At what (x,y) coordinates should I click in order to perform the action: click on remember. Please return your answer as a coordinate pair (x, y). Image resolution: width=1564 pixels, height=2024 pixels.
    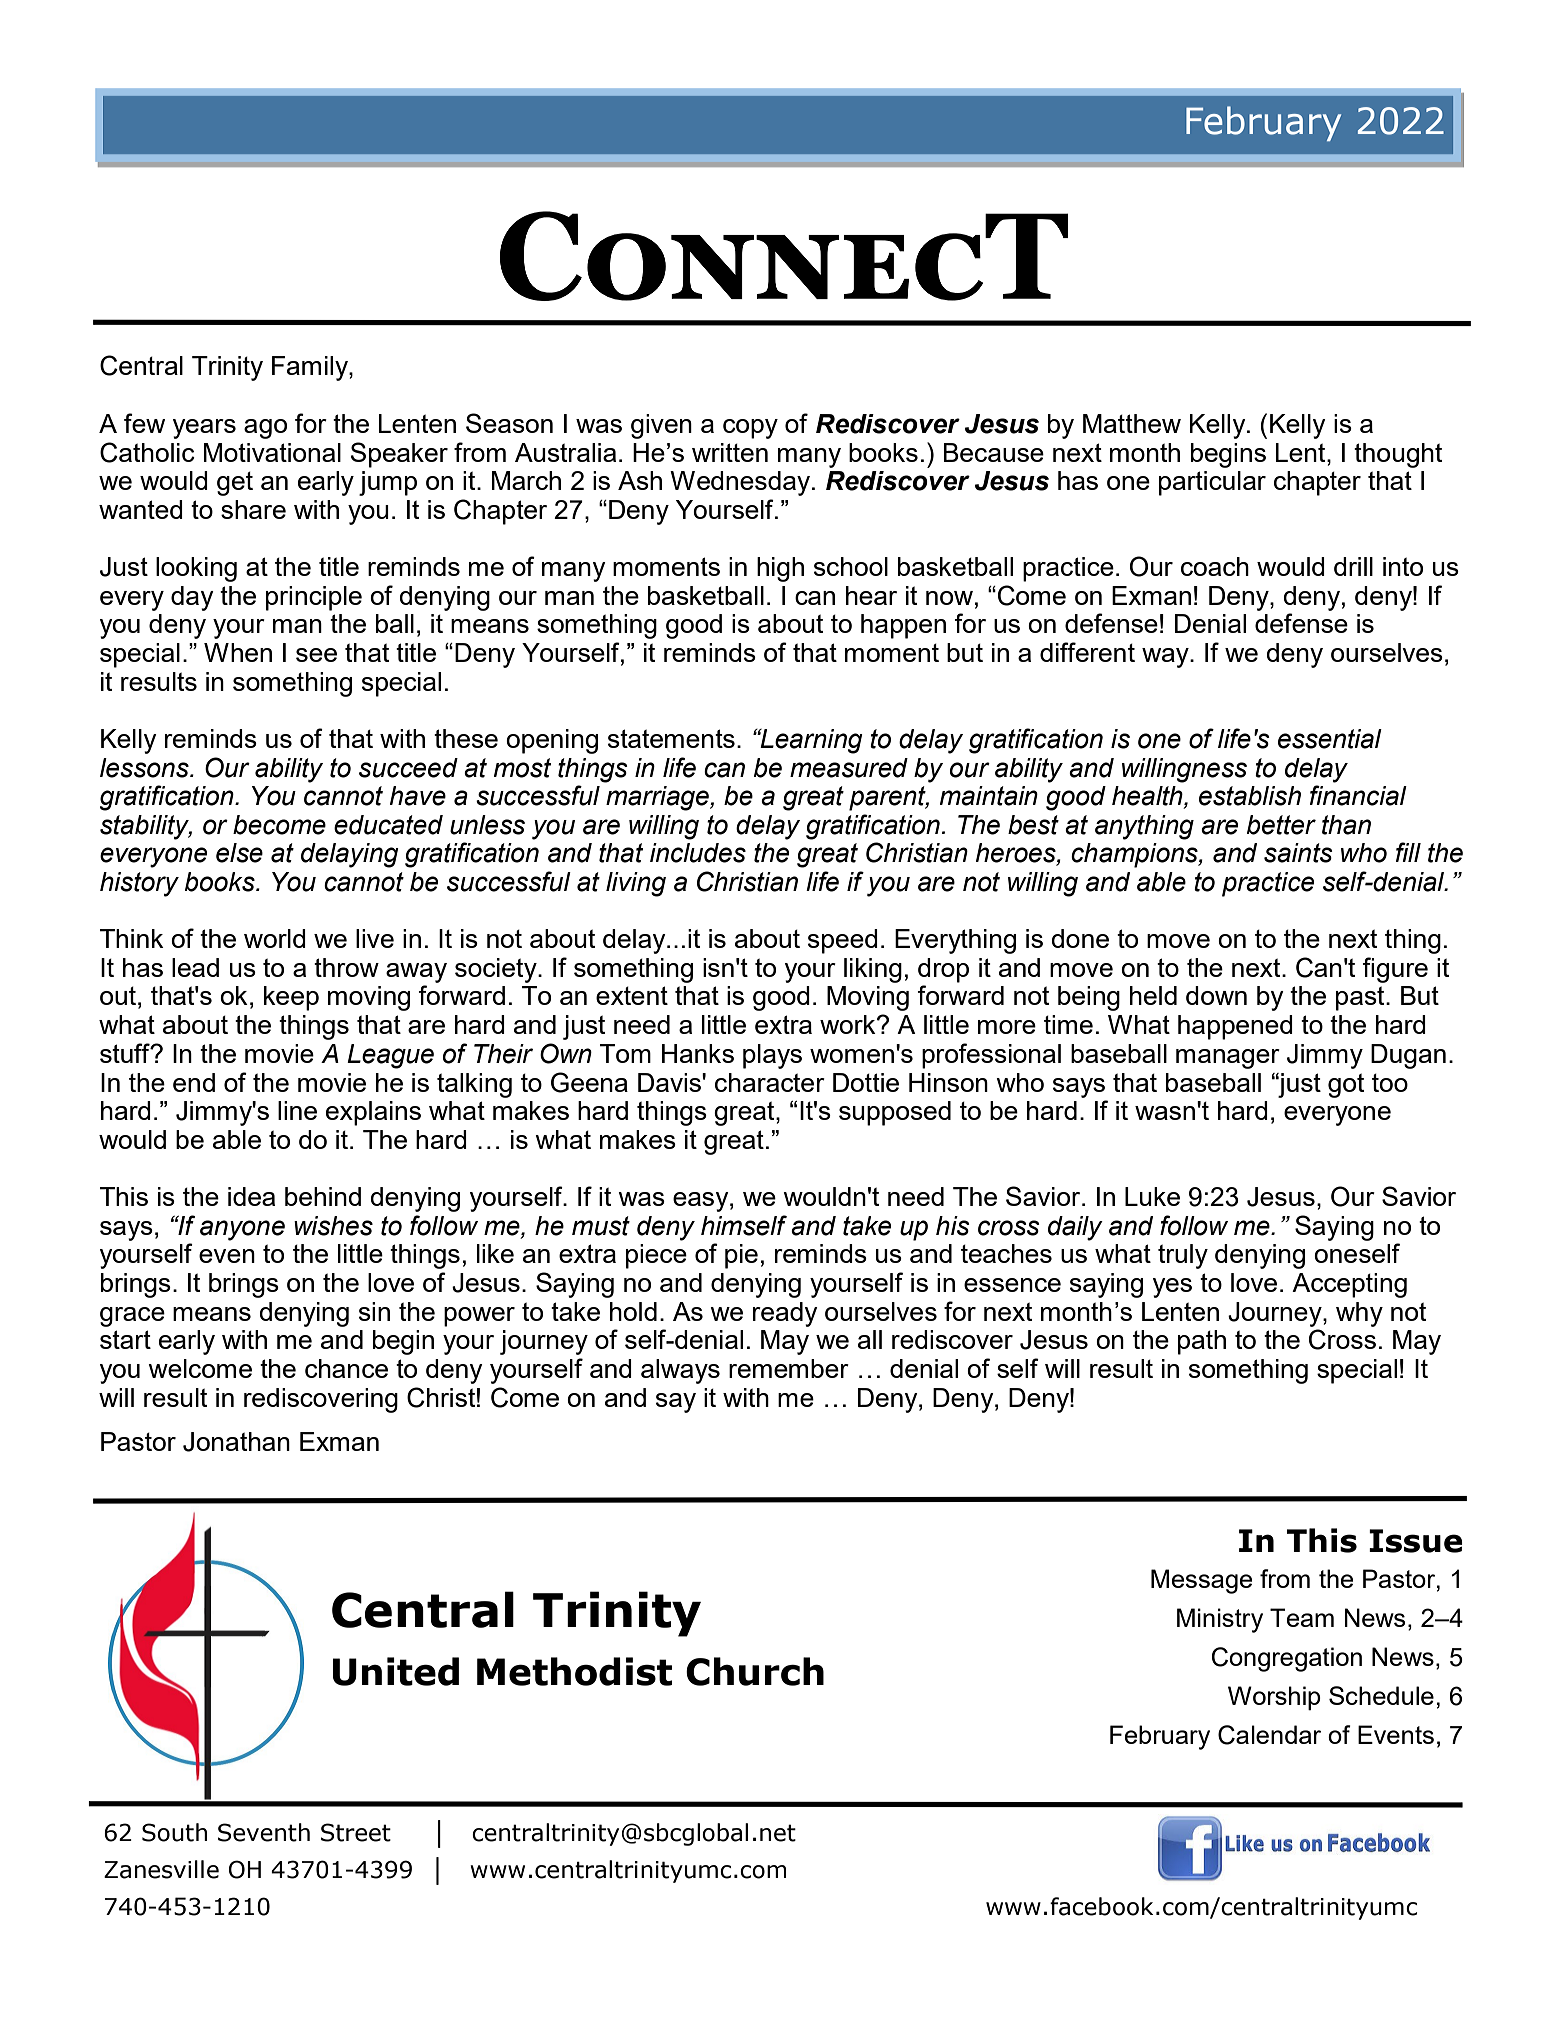
    Looking at the image, I should click on (789, 1368).
